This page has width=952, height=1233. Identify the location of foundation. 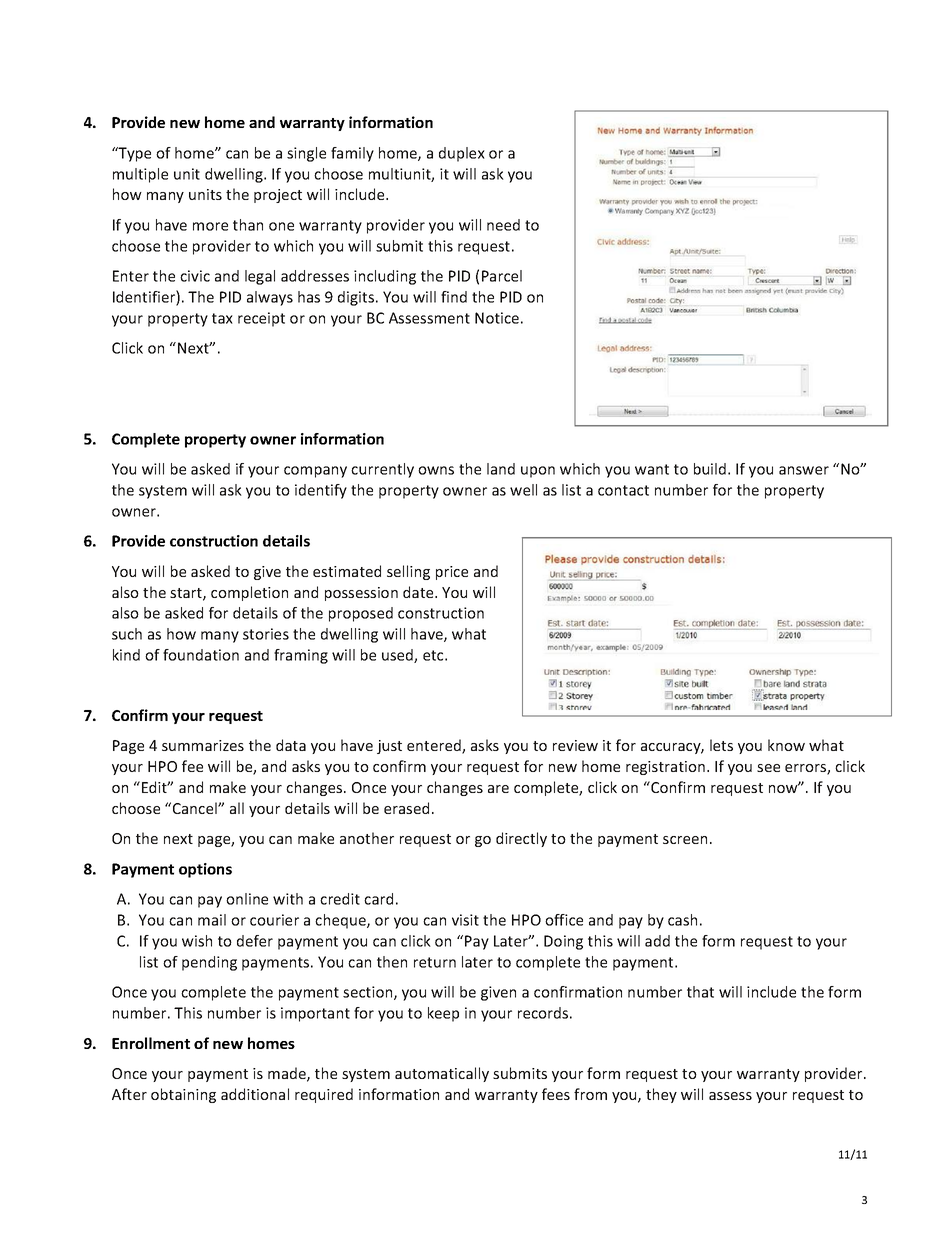
(201, 655).
